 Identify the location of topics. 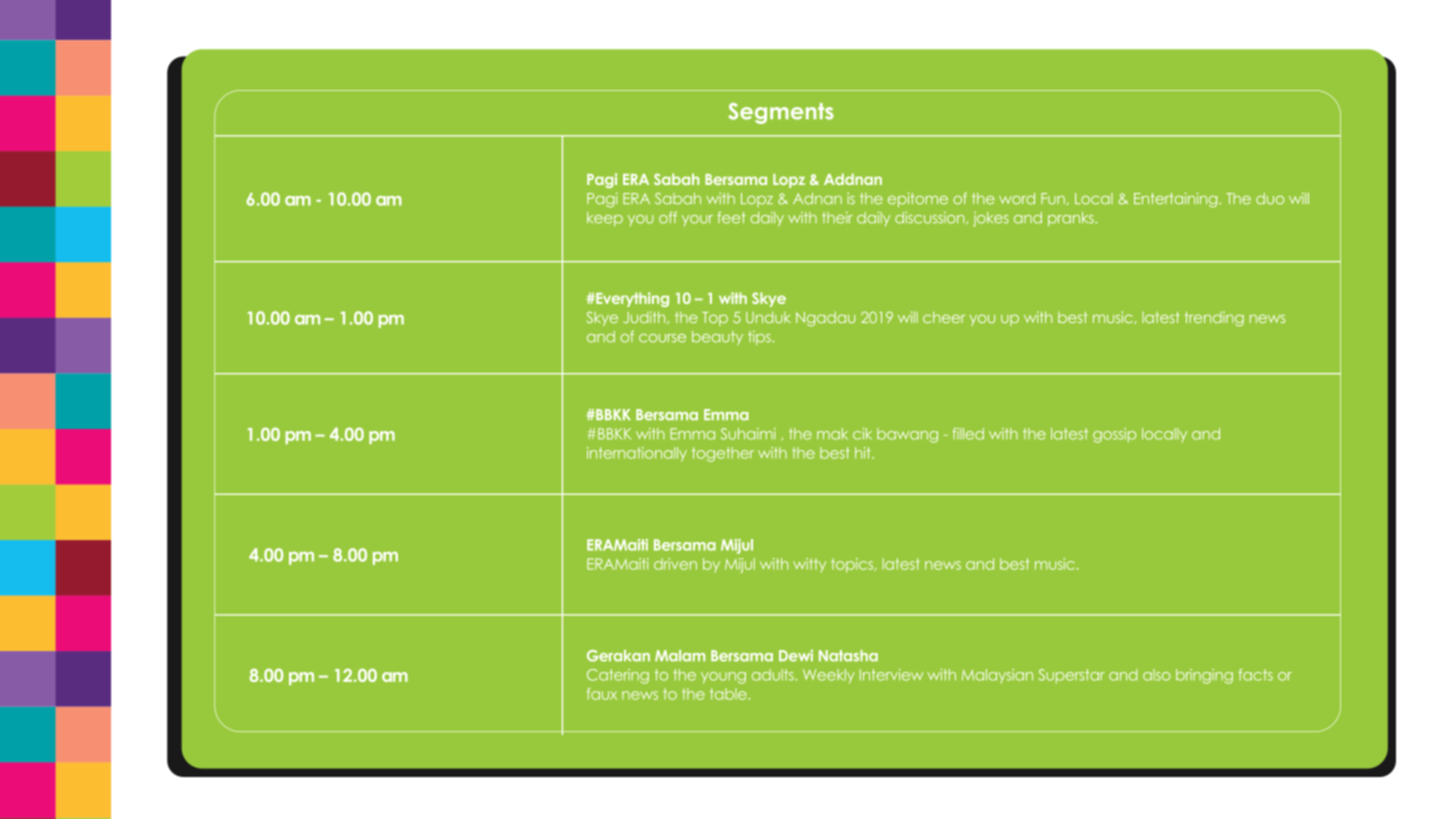
(853, 565).
